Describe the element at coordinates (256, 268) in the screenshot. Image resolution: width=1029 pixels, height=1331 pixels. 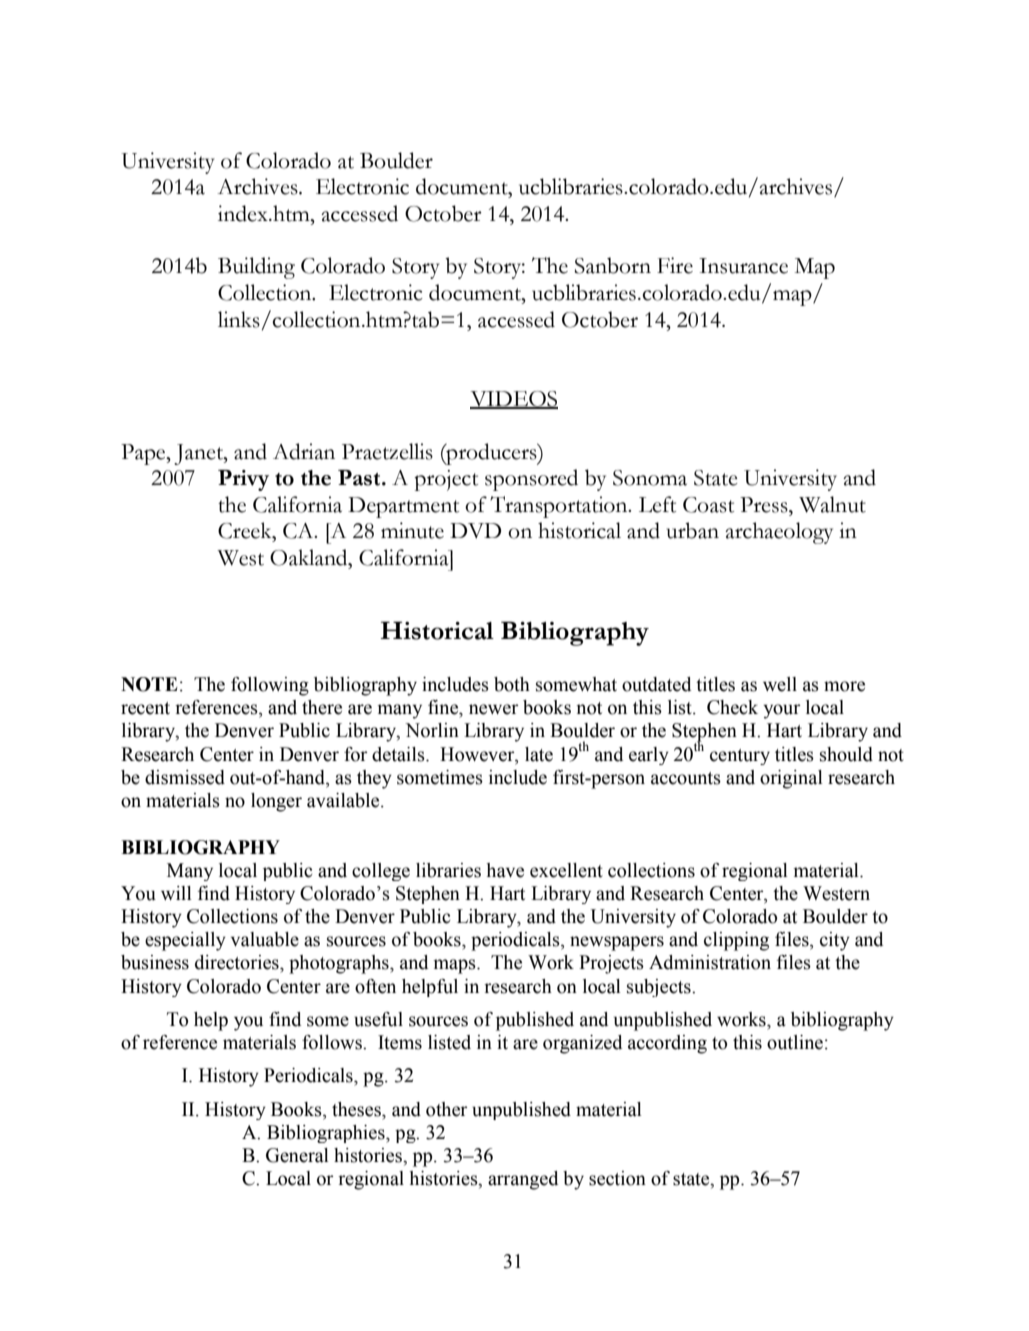
I see `Building` at that location.
